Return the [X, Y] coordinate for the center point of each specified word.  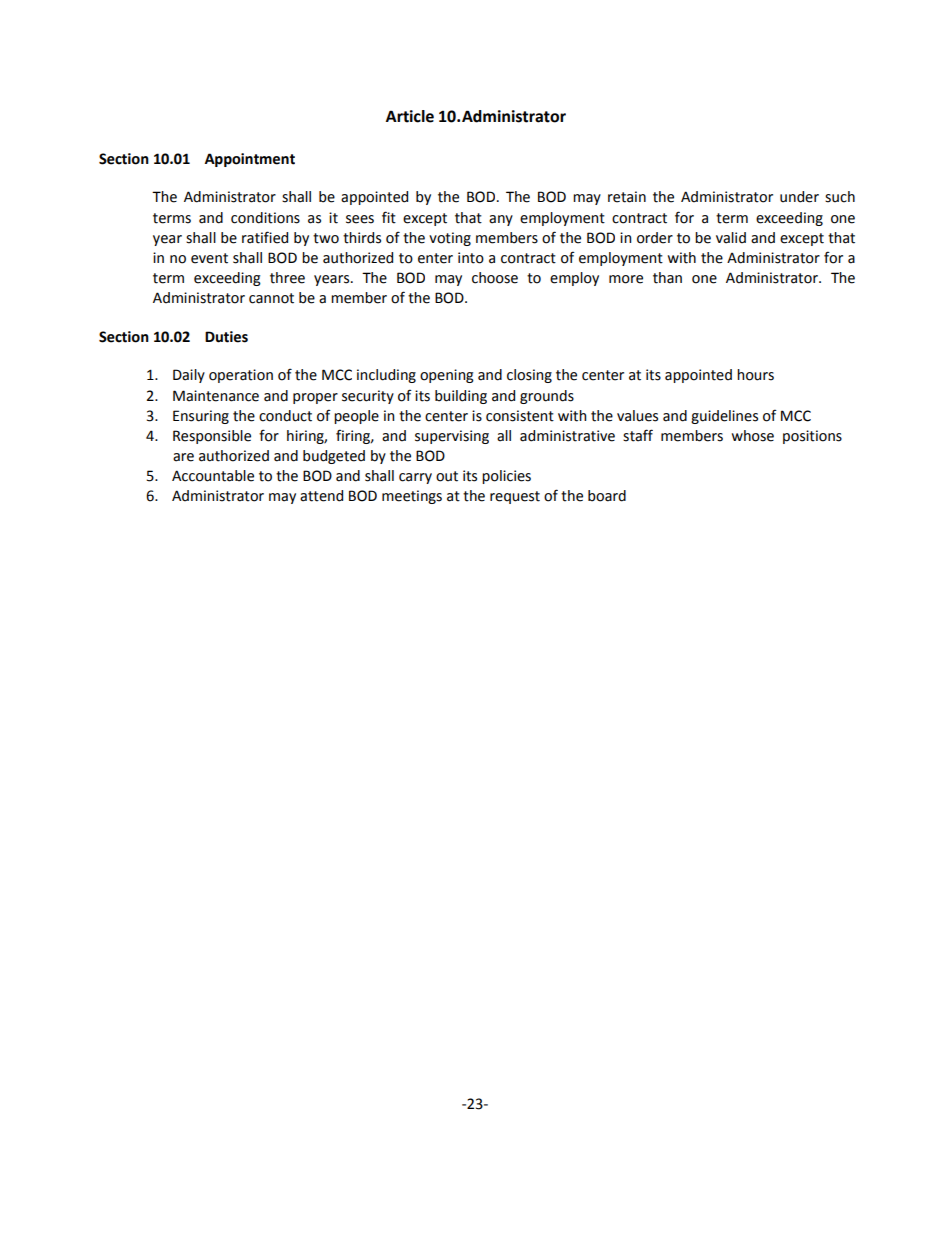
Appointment [250, 160]
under [799, 197]
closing [529, 376]
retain [627, 197]
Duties [226, 337]
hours [755, 375]
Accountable [213, 476]
